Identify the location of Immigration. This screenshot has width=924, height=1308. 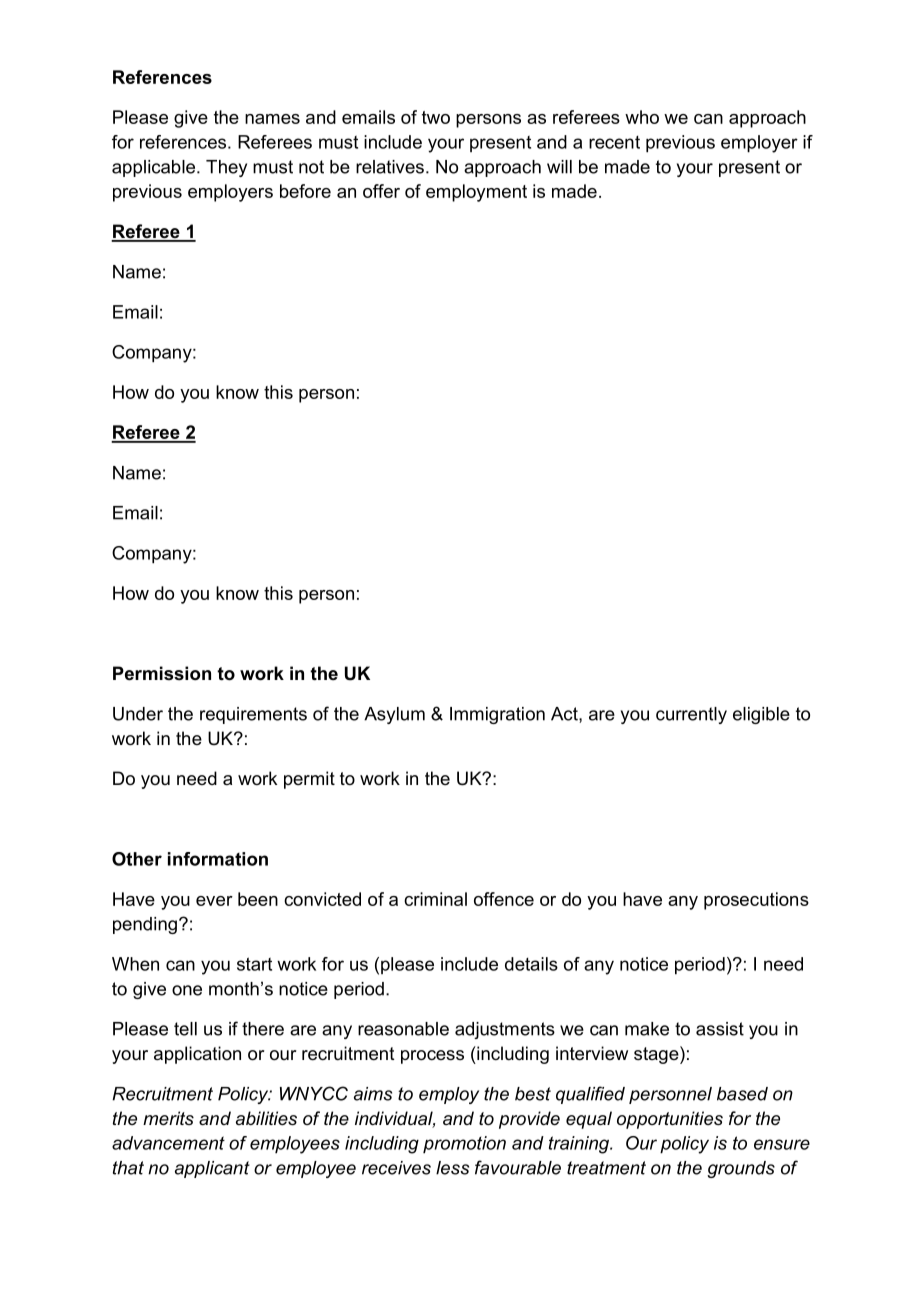
(497, 715).
